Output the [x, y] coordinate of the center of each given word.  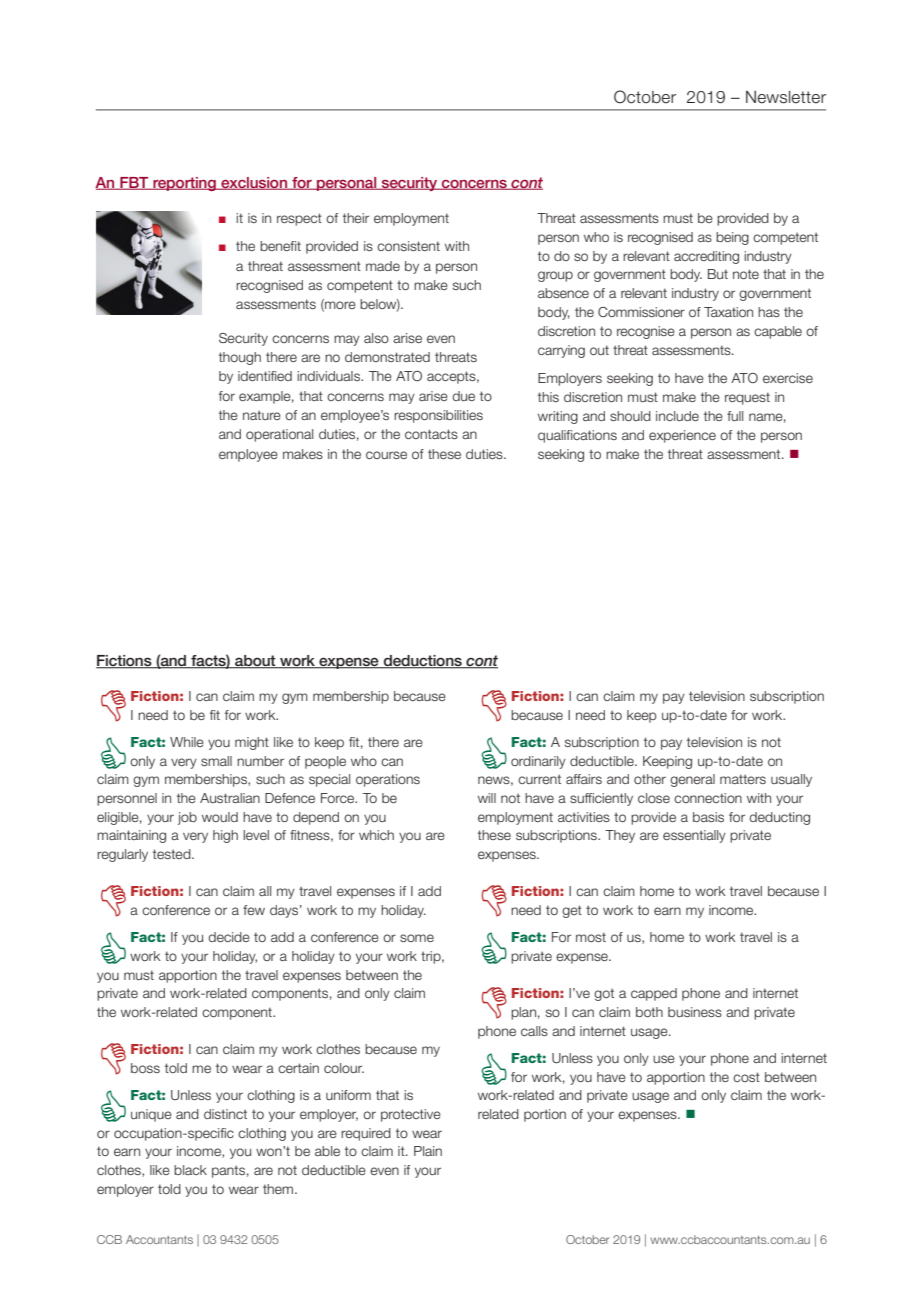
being [732, 238]
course [386, 455]
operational [279, 435]
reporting [184, 184]
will [487, 798]
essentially [694, 836]
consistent [408, 246]
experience [682, 436]
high [225, 836]
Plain [428, 1151]
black [190, 1170]
